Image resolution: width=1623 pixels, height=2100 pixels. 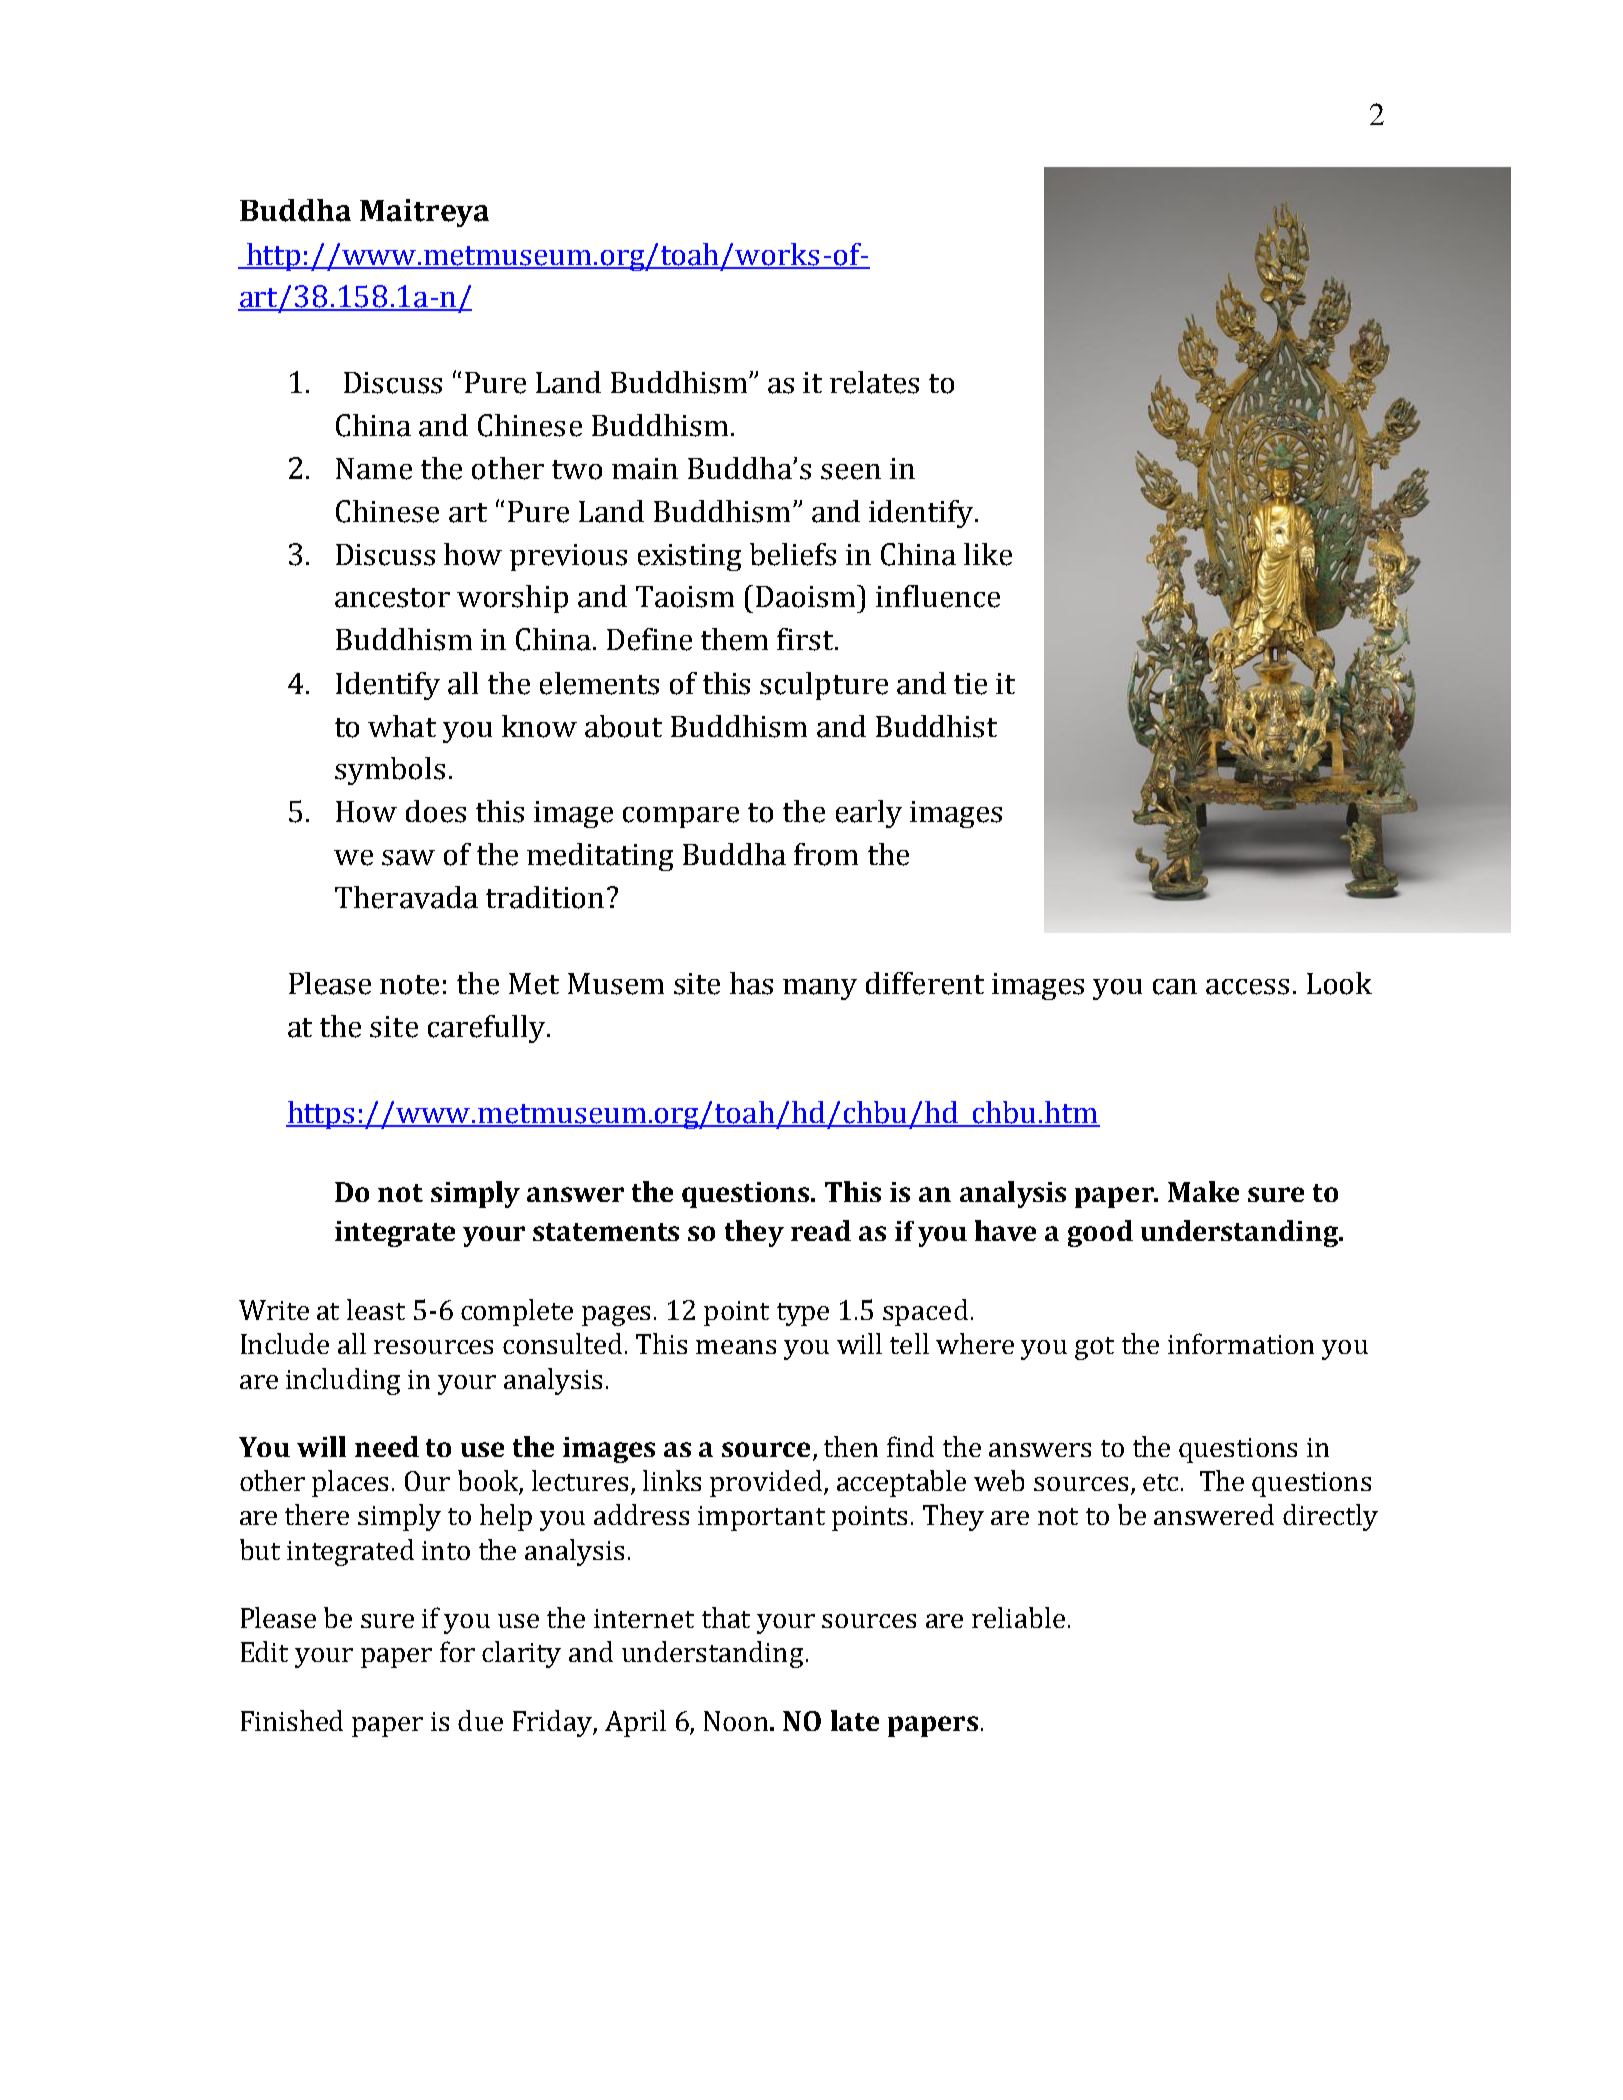 I want to click on Name, so click(x=374, y=469).
